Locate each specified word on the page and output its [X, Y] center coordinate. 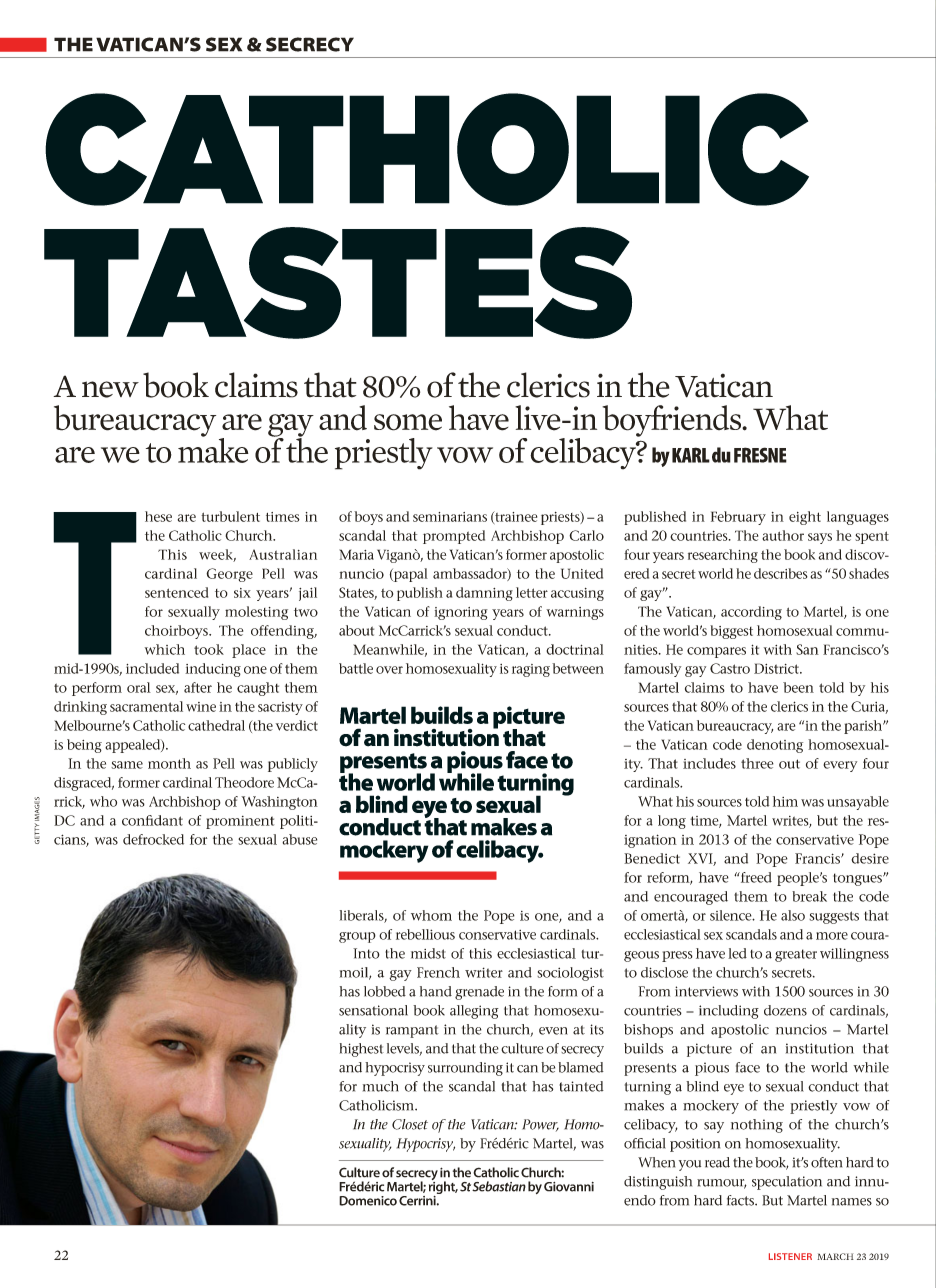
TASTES [338, 283]
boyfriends [673, 421]
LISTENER [790, 1256]
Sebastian [499, 1186]
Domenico [368, 1201]
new [110, 389]
